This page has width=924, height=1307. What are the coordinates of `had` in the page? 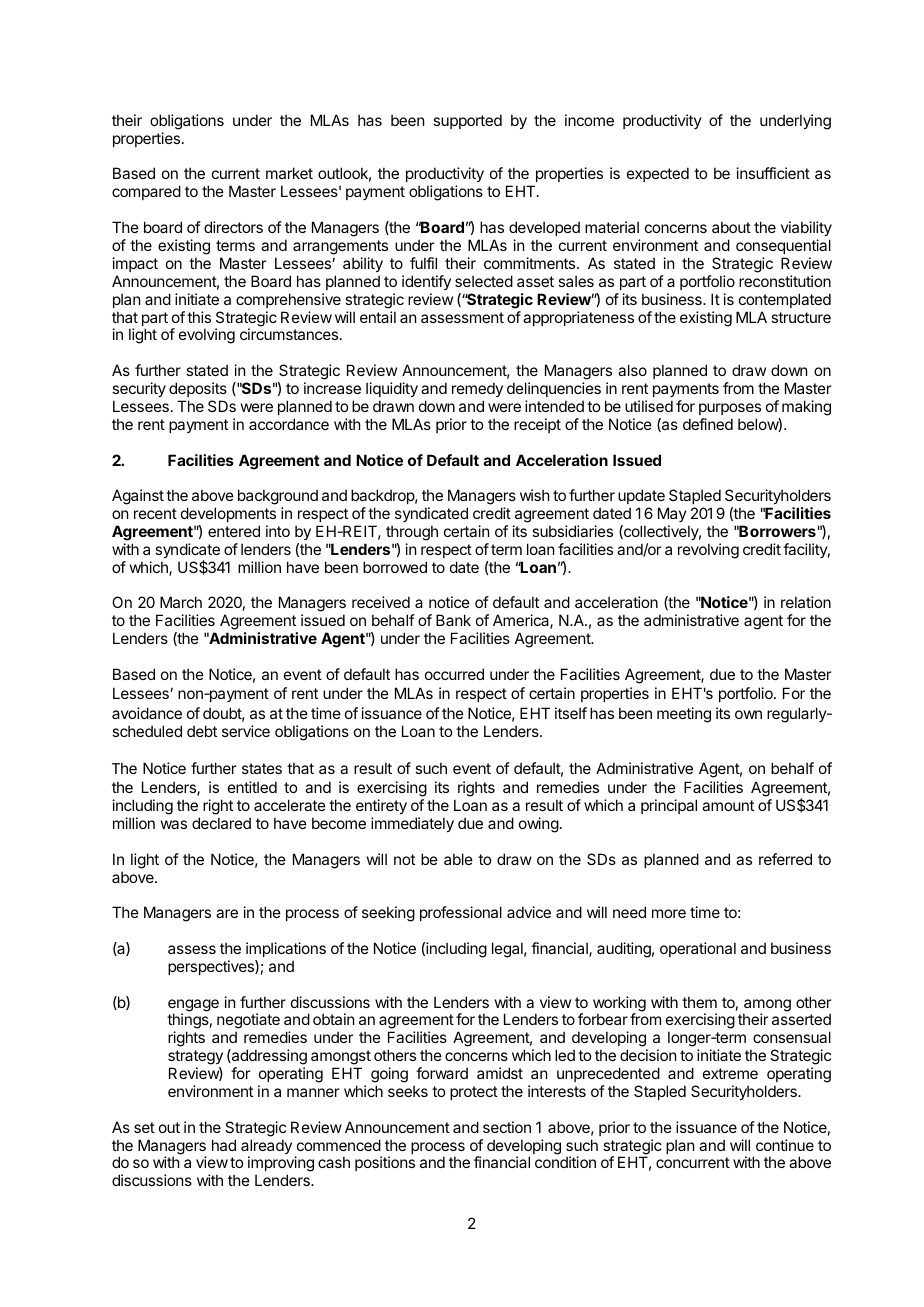 It's located at (224, 1145).
